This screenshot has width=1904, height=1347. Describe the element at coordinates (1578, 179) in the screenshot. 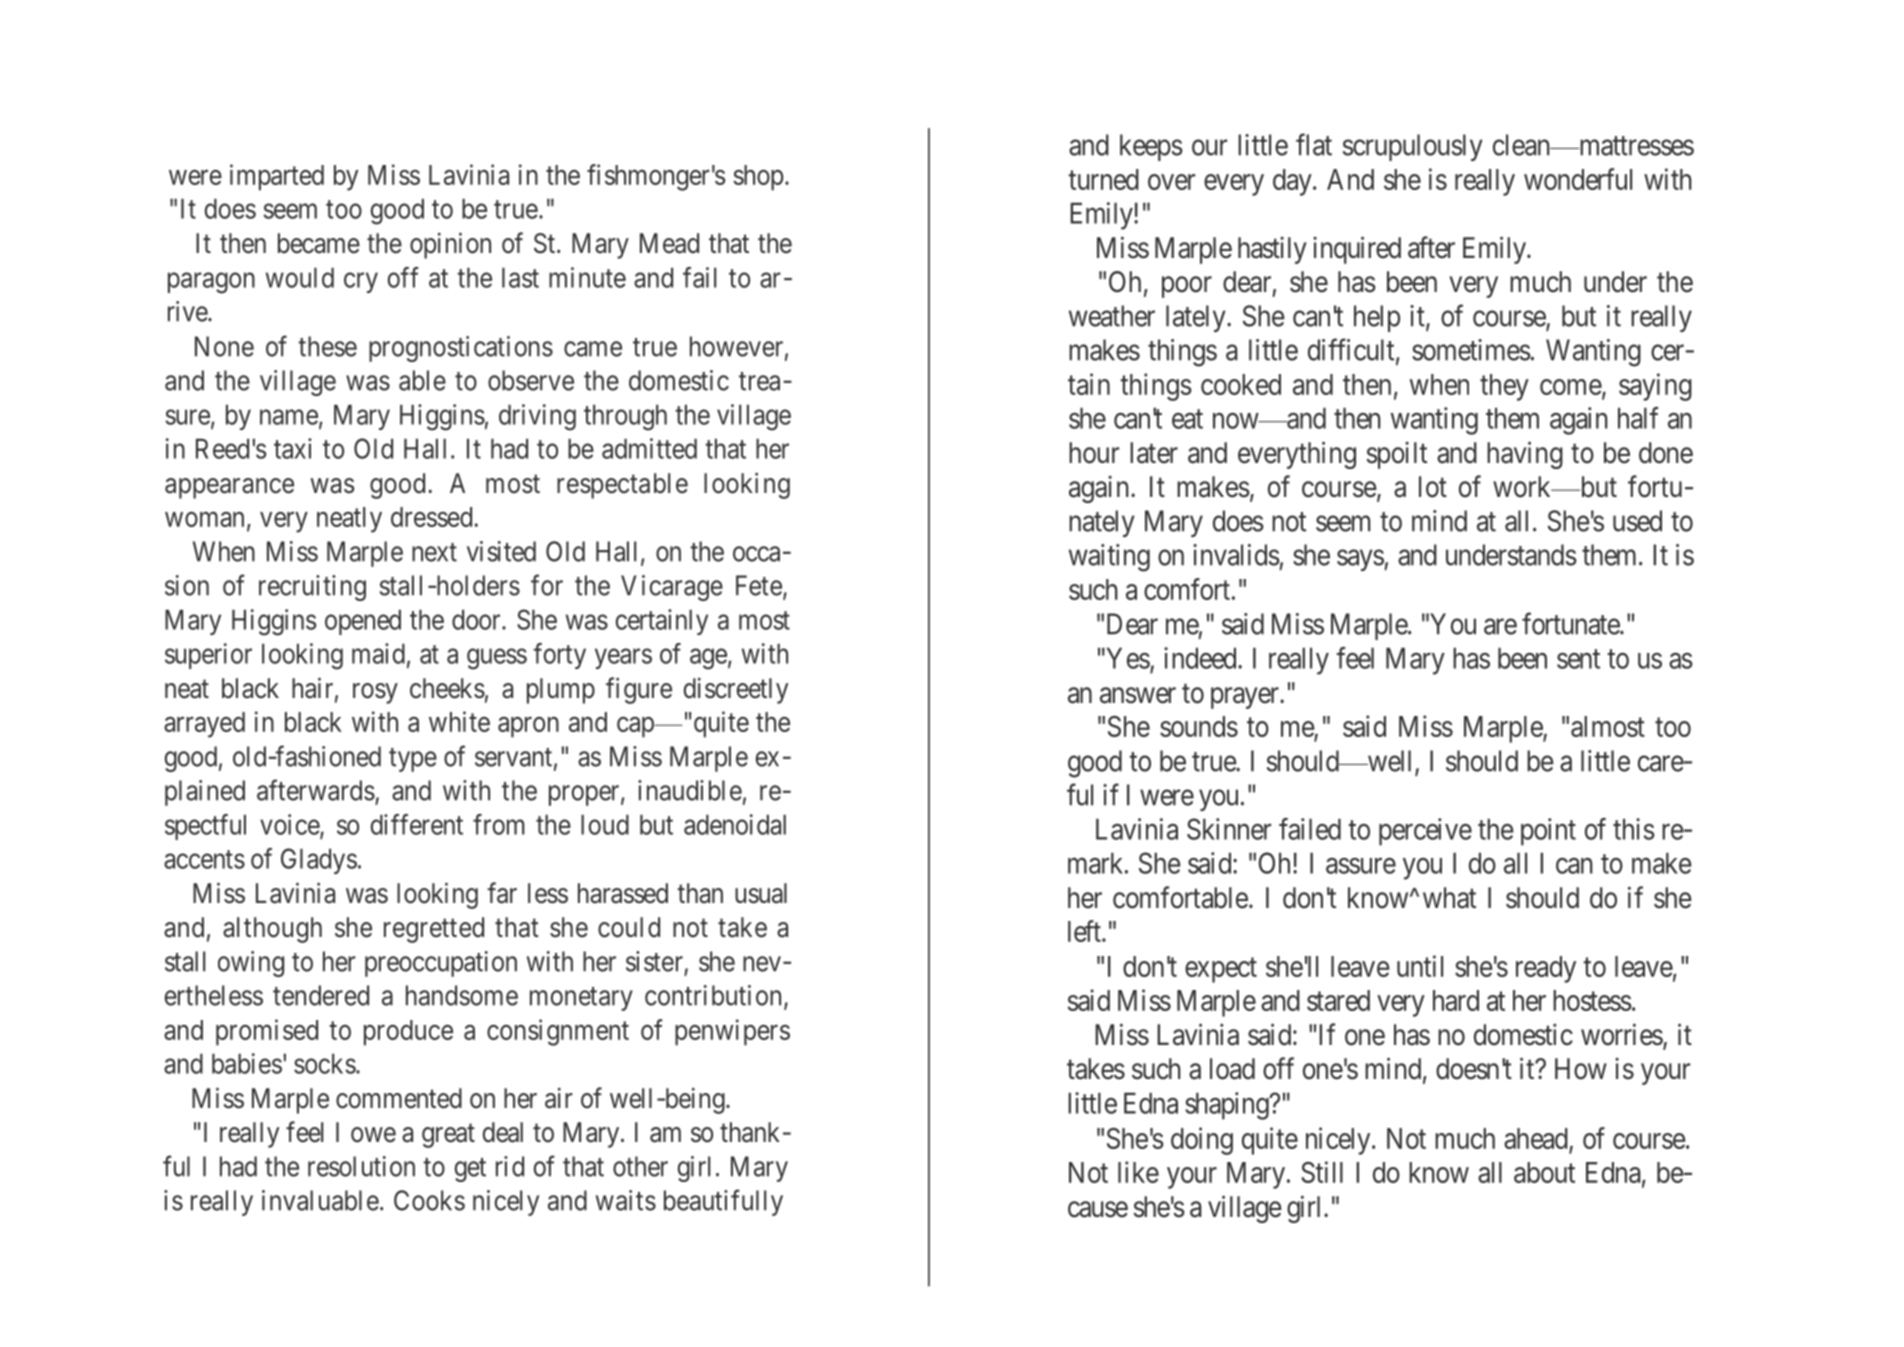

I see `wonderful` at that location.
